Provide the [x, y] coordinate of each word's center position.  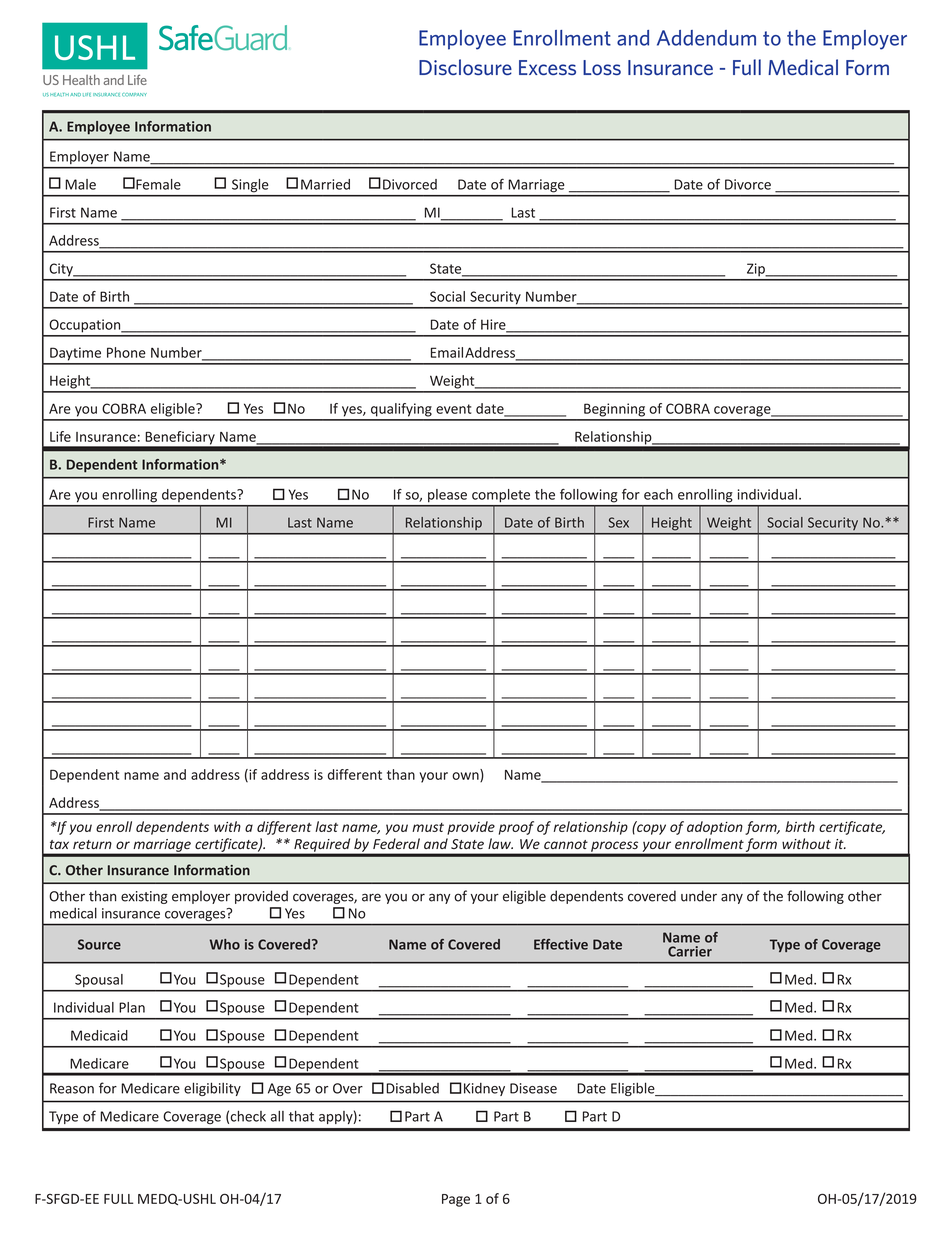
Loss [602, 67]
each [658, 494]
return [92, 844]
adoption [715, 828]
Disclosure [465, 67]
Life [60, 436]
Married [325, 184]
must [428, 827]
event [453, 409]
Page [456, 1200]
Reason [72, 1088]
